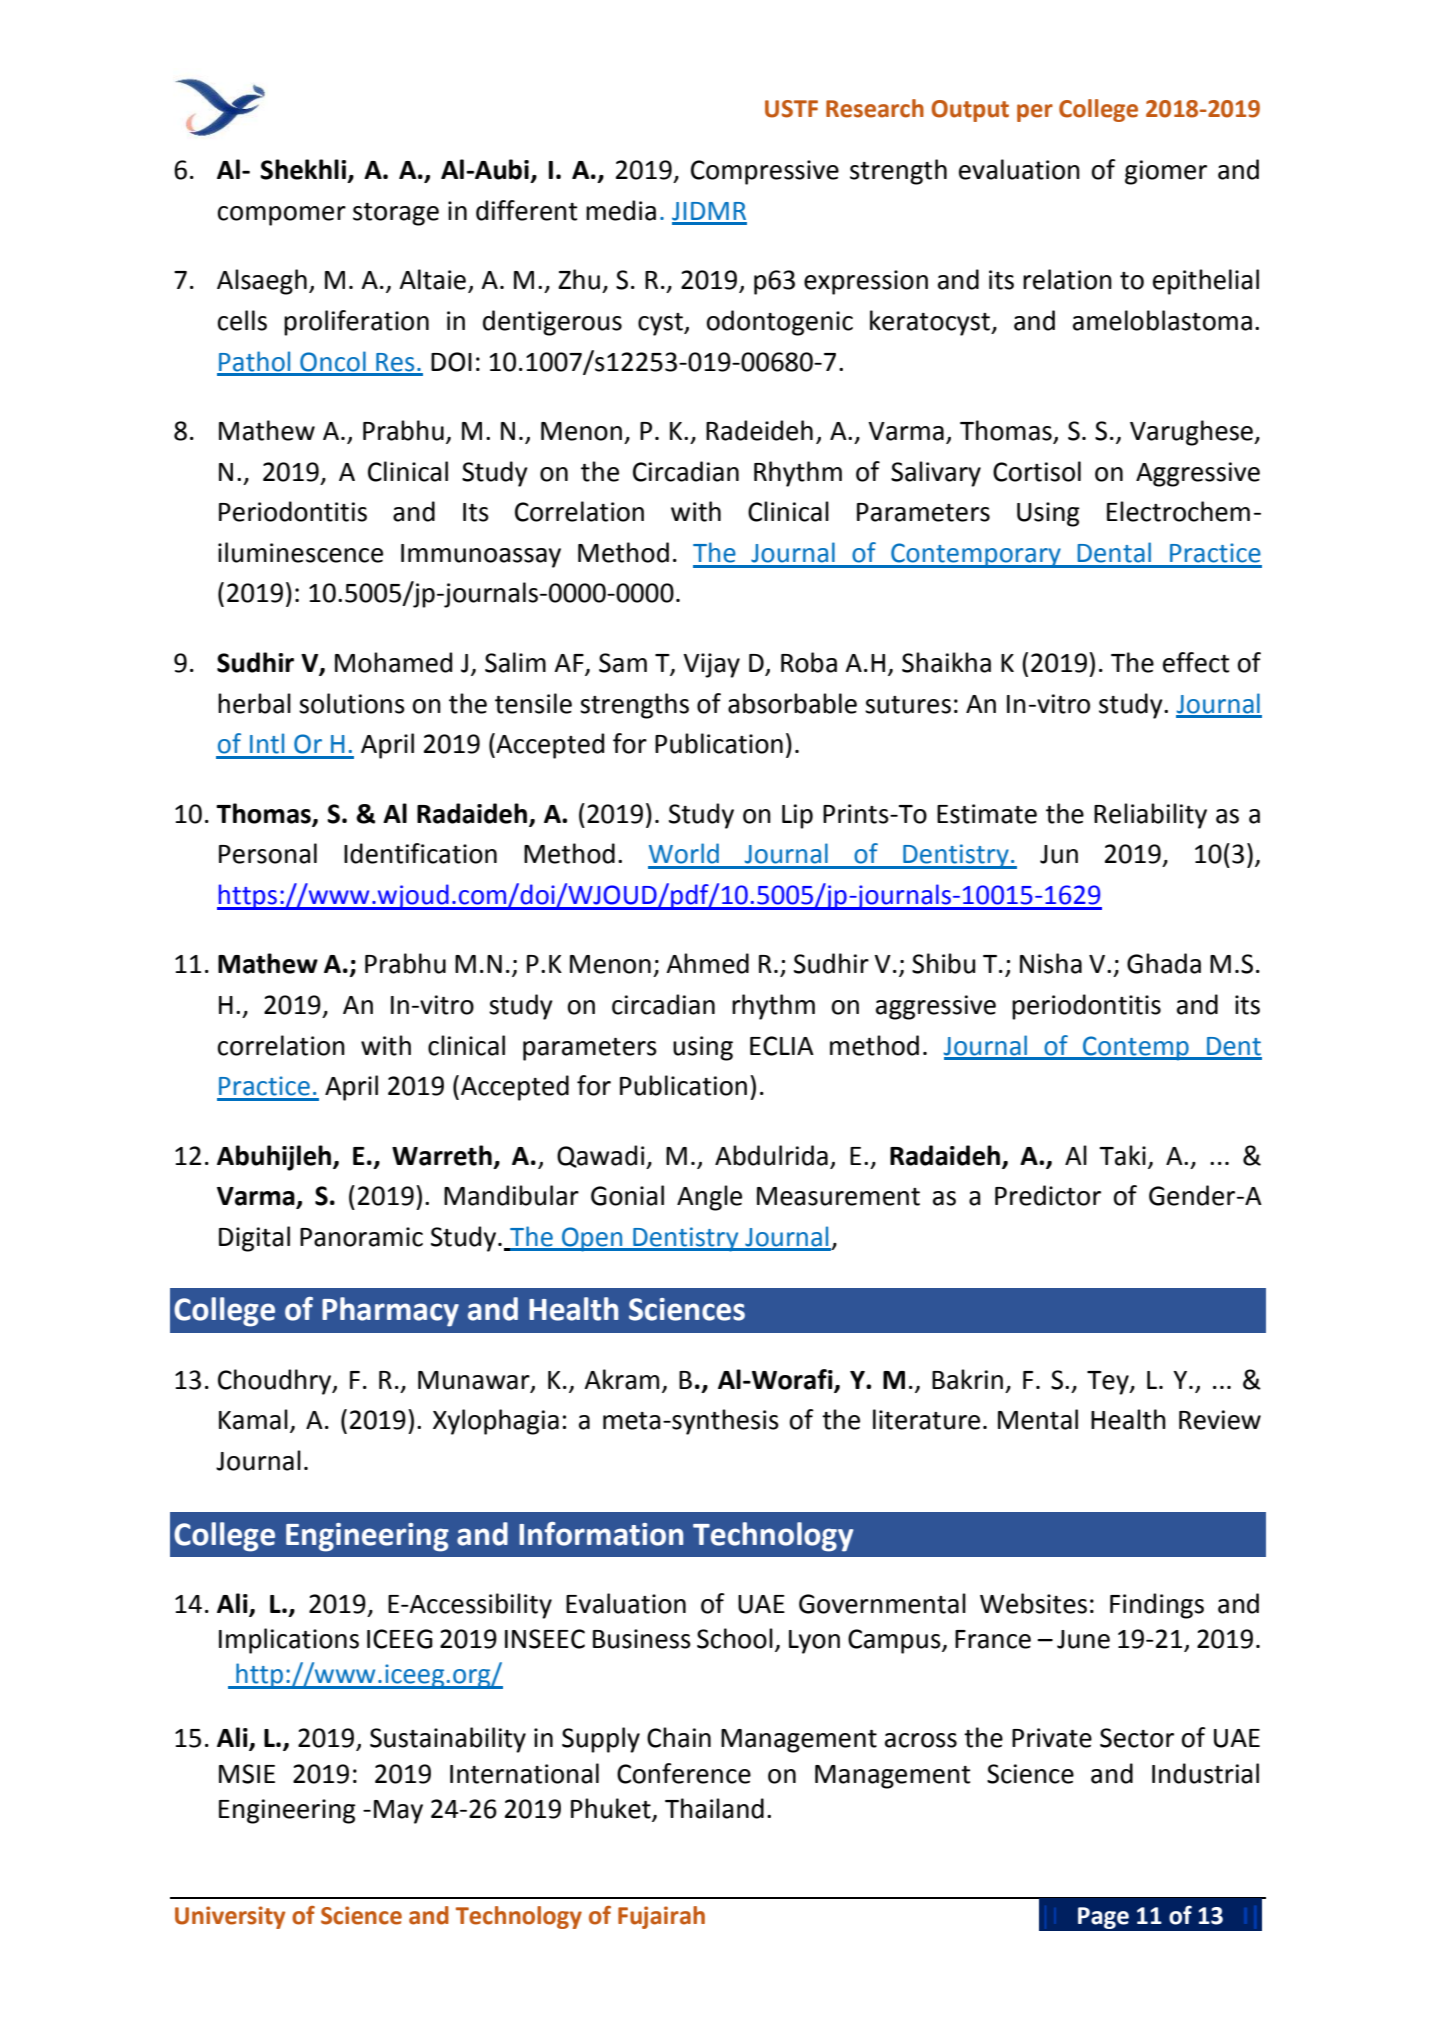 The image size is (1435, 2028). What do you see at coordinates (970, 111) in the document?
I see `Output` at bounding box center [970, 111].
